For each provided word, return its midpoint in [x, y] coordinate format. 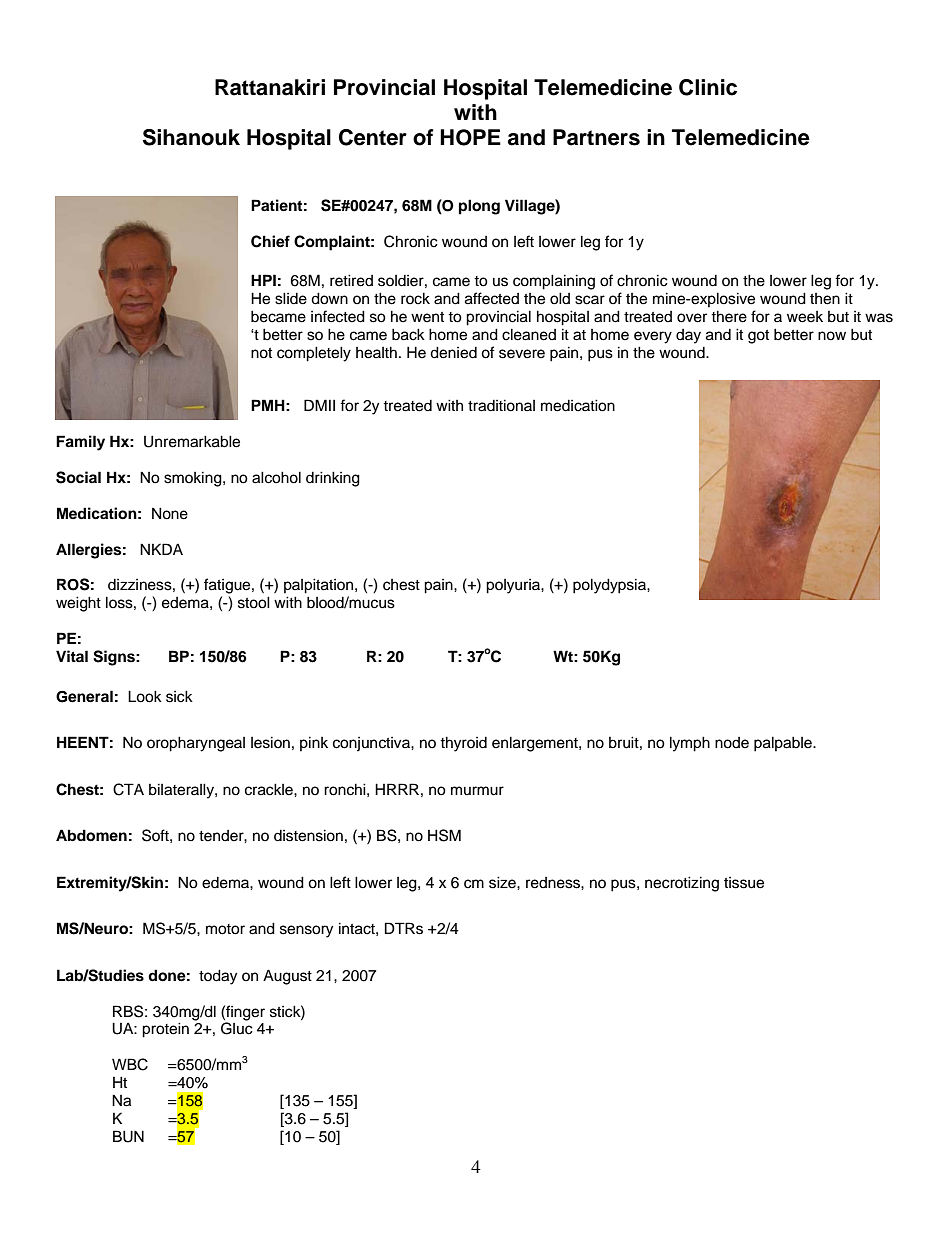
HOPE [470, 137]
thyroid [463, 744]
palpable [784, 744]
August [287, 977]
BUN [128, 1136]
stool [254, 602]
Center [373, 137]
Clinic [708, 87]
